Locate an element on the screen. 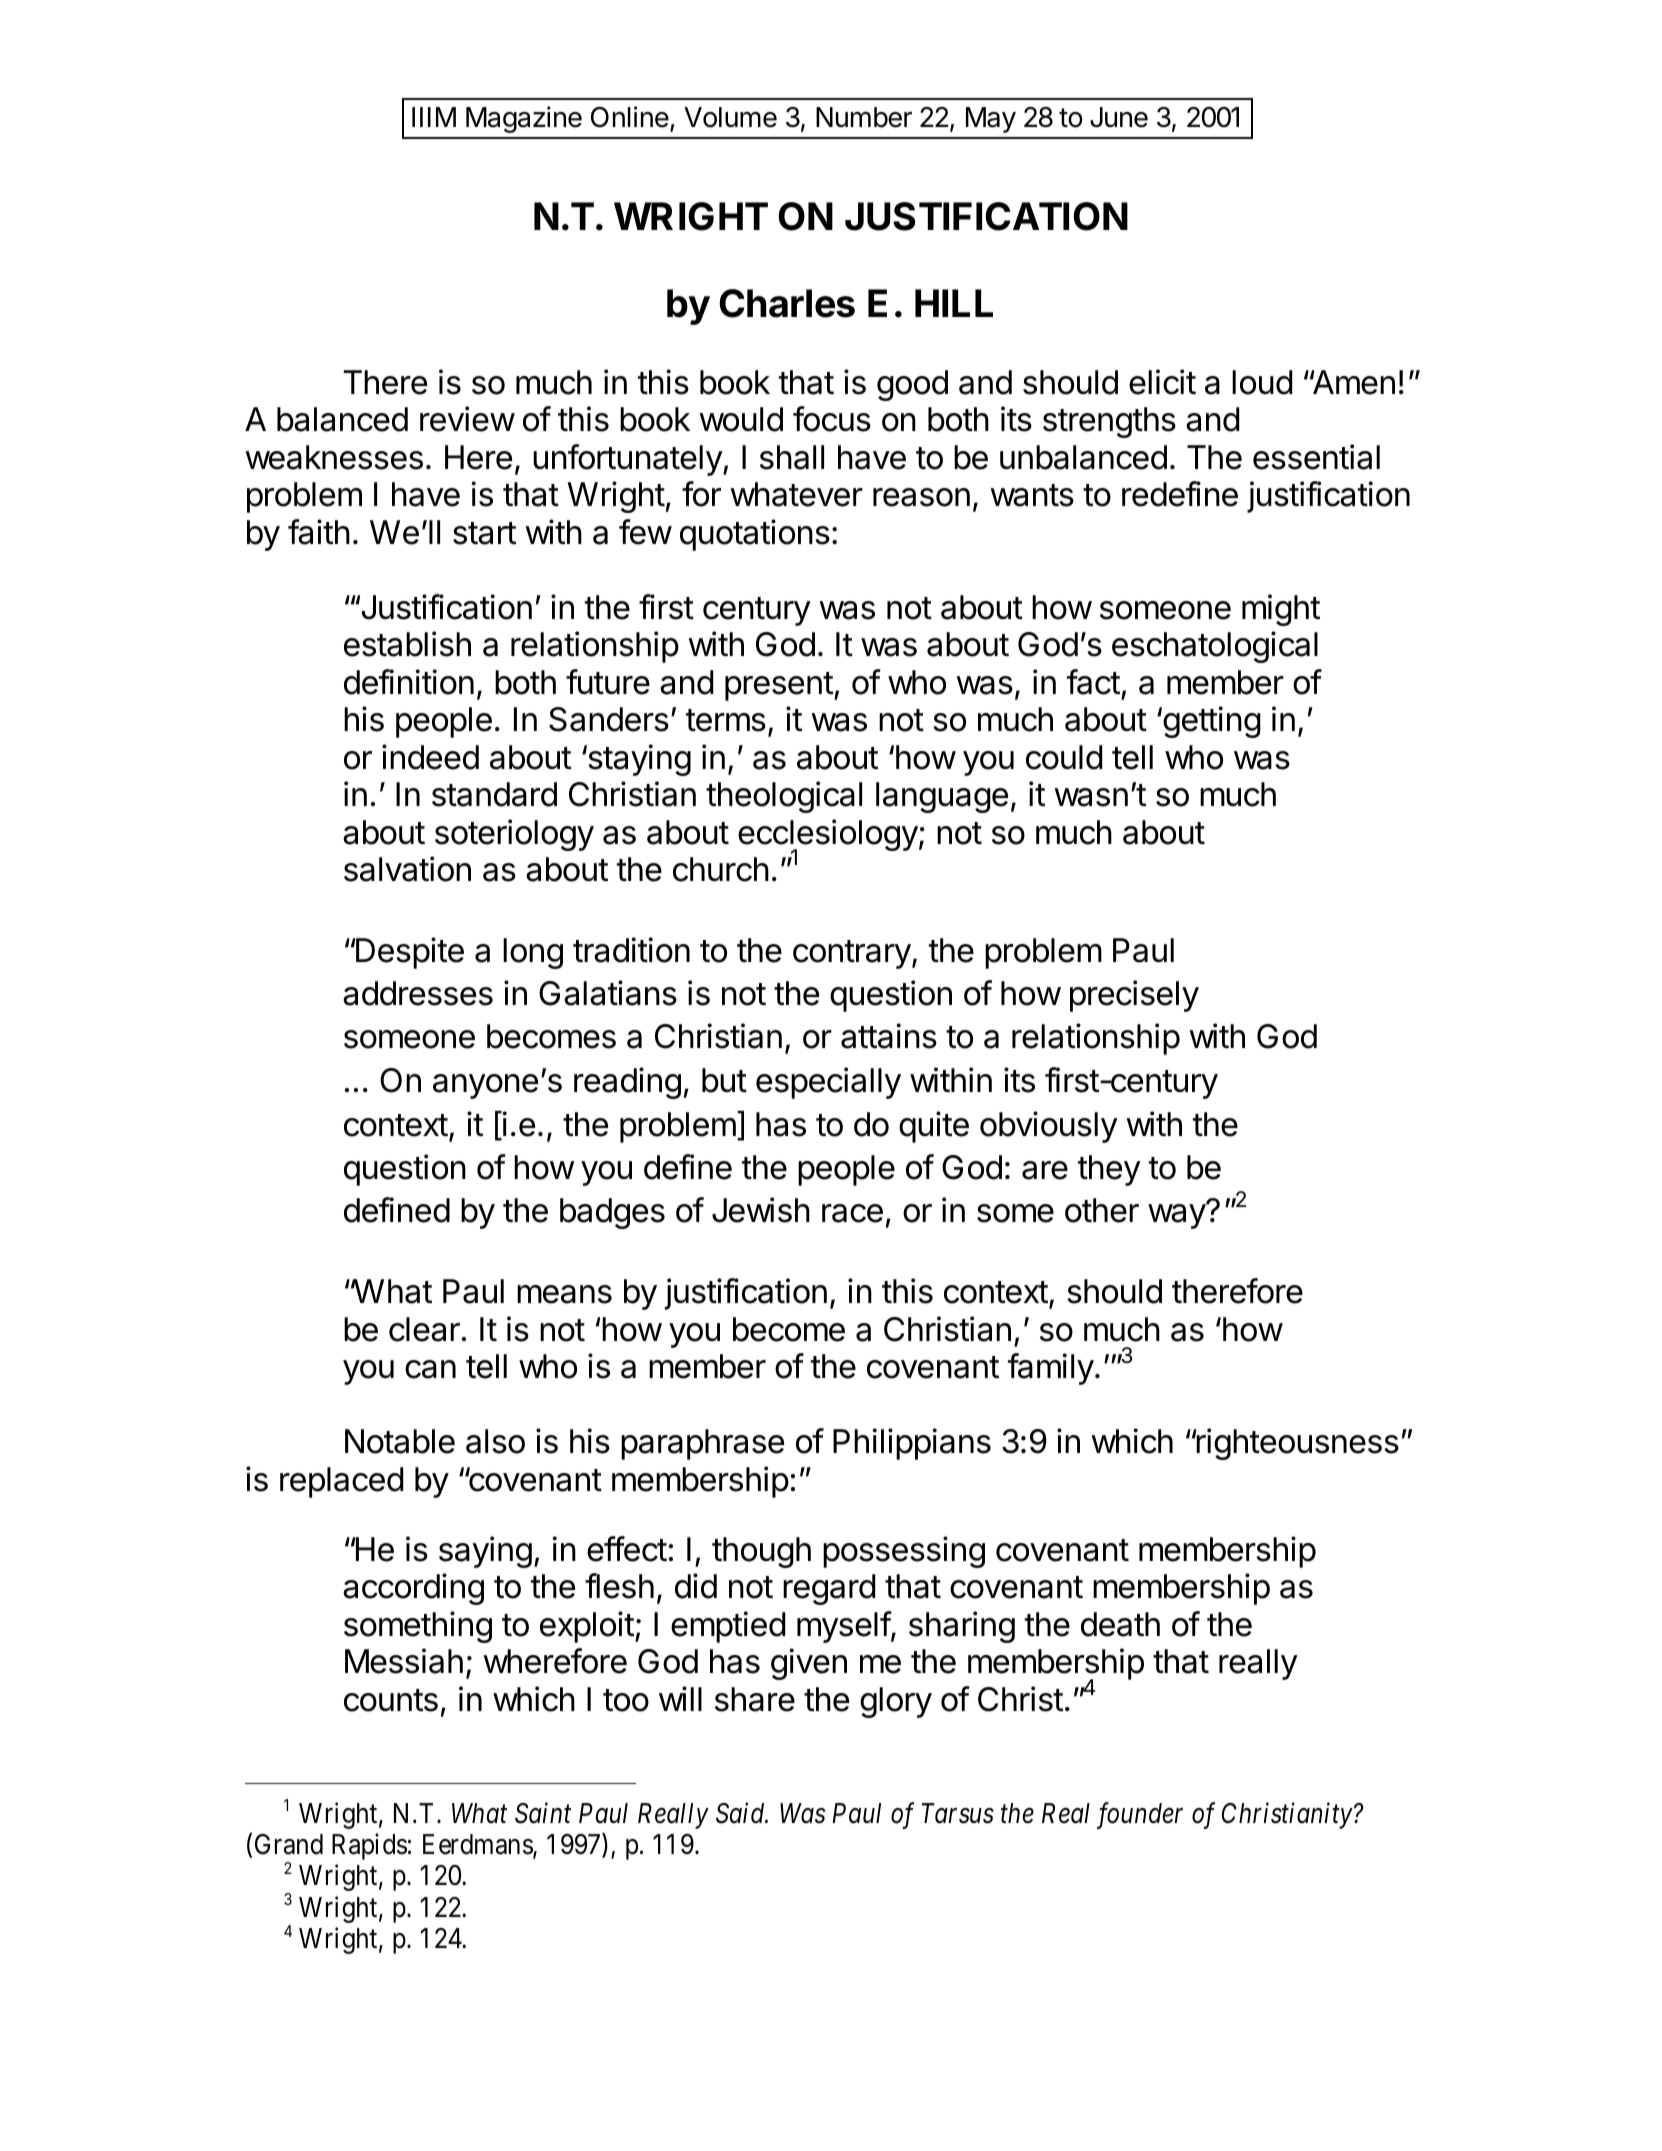 The image size is (1662, 2151). June is located at coordinates (1119, 117).
